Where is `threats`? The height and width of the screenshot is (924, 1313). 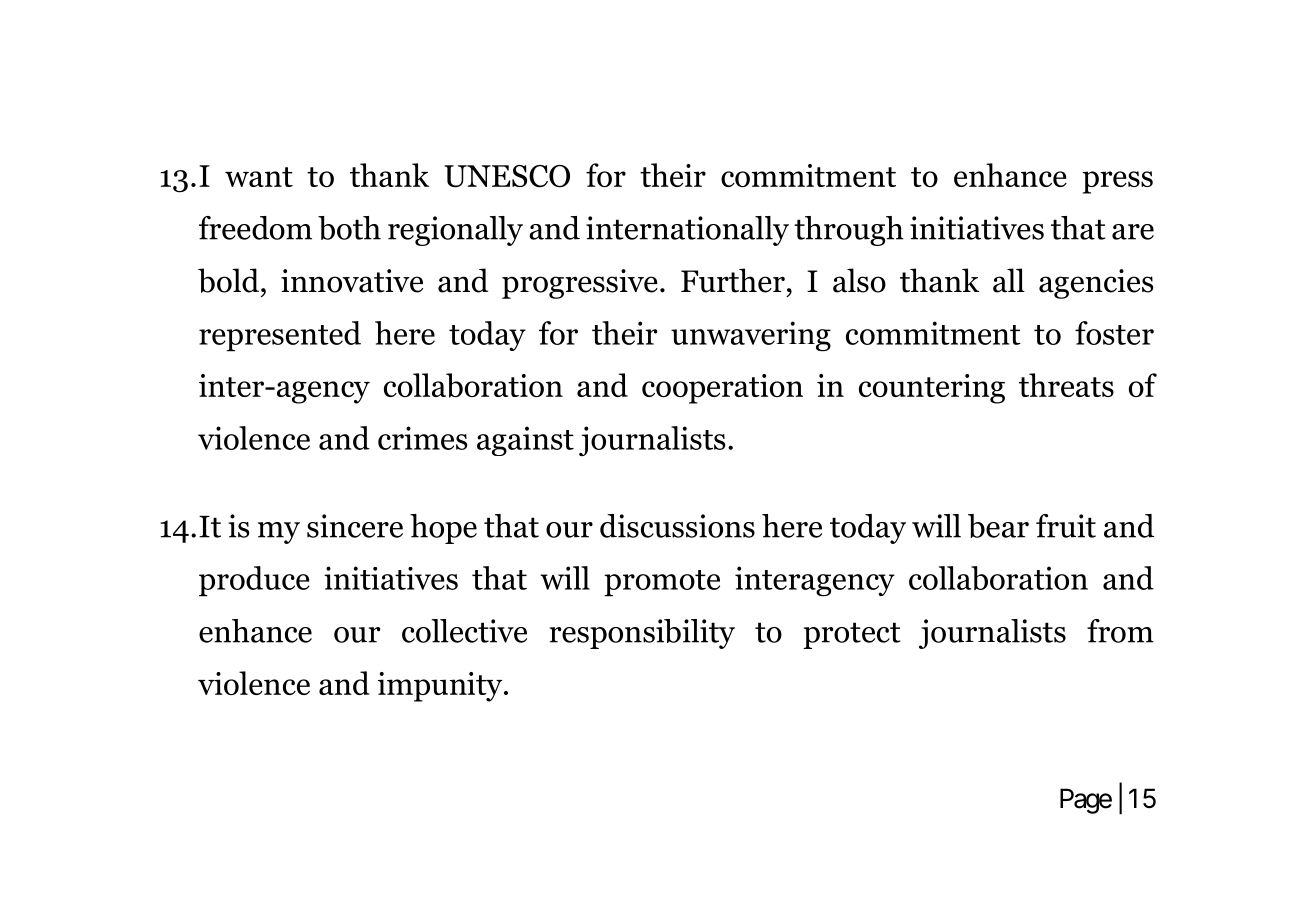
threats is located at coordinates (1066, 385).
